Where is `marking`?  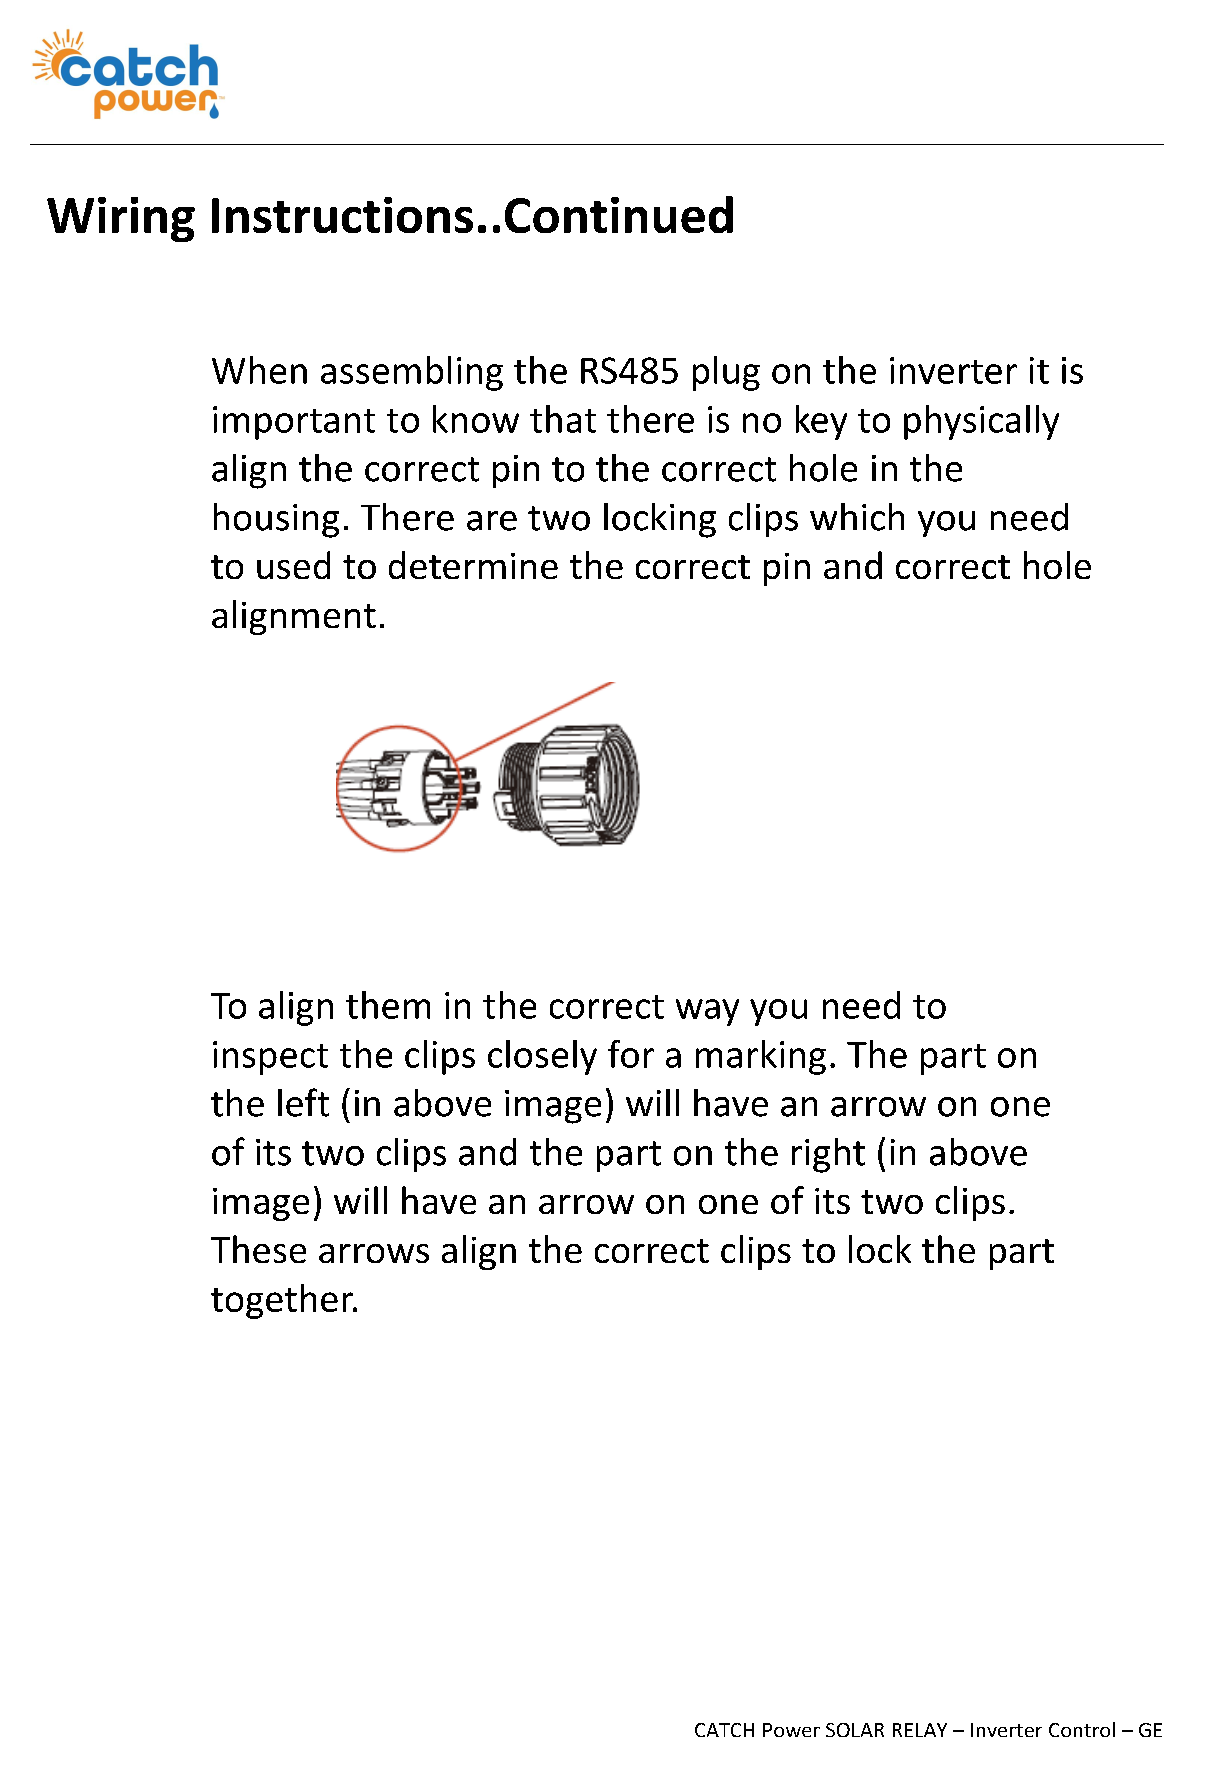 marking is located at coordinates (761, 1057).
